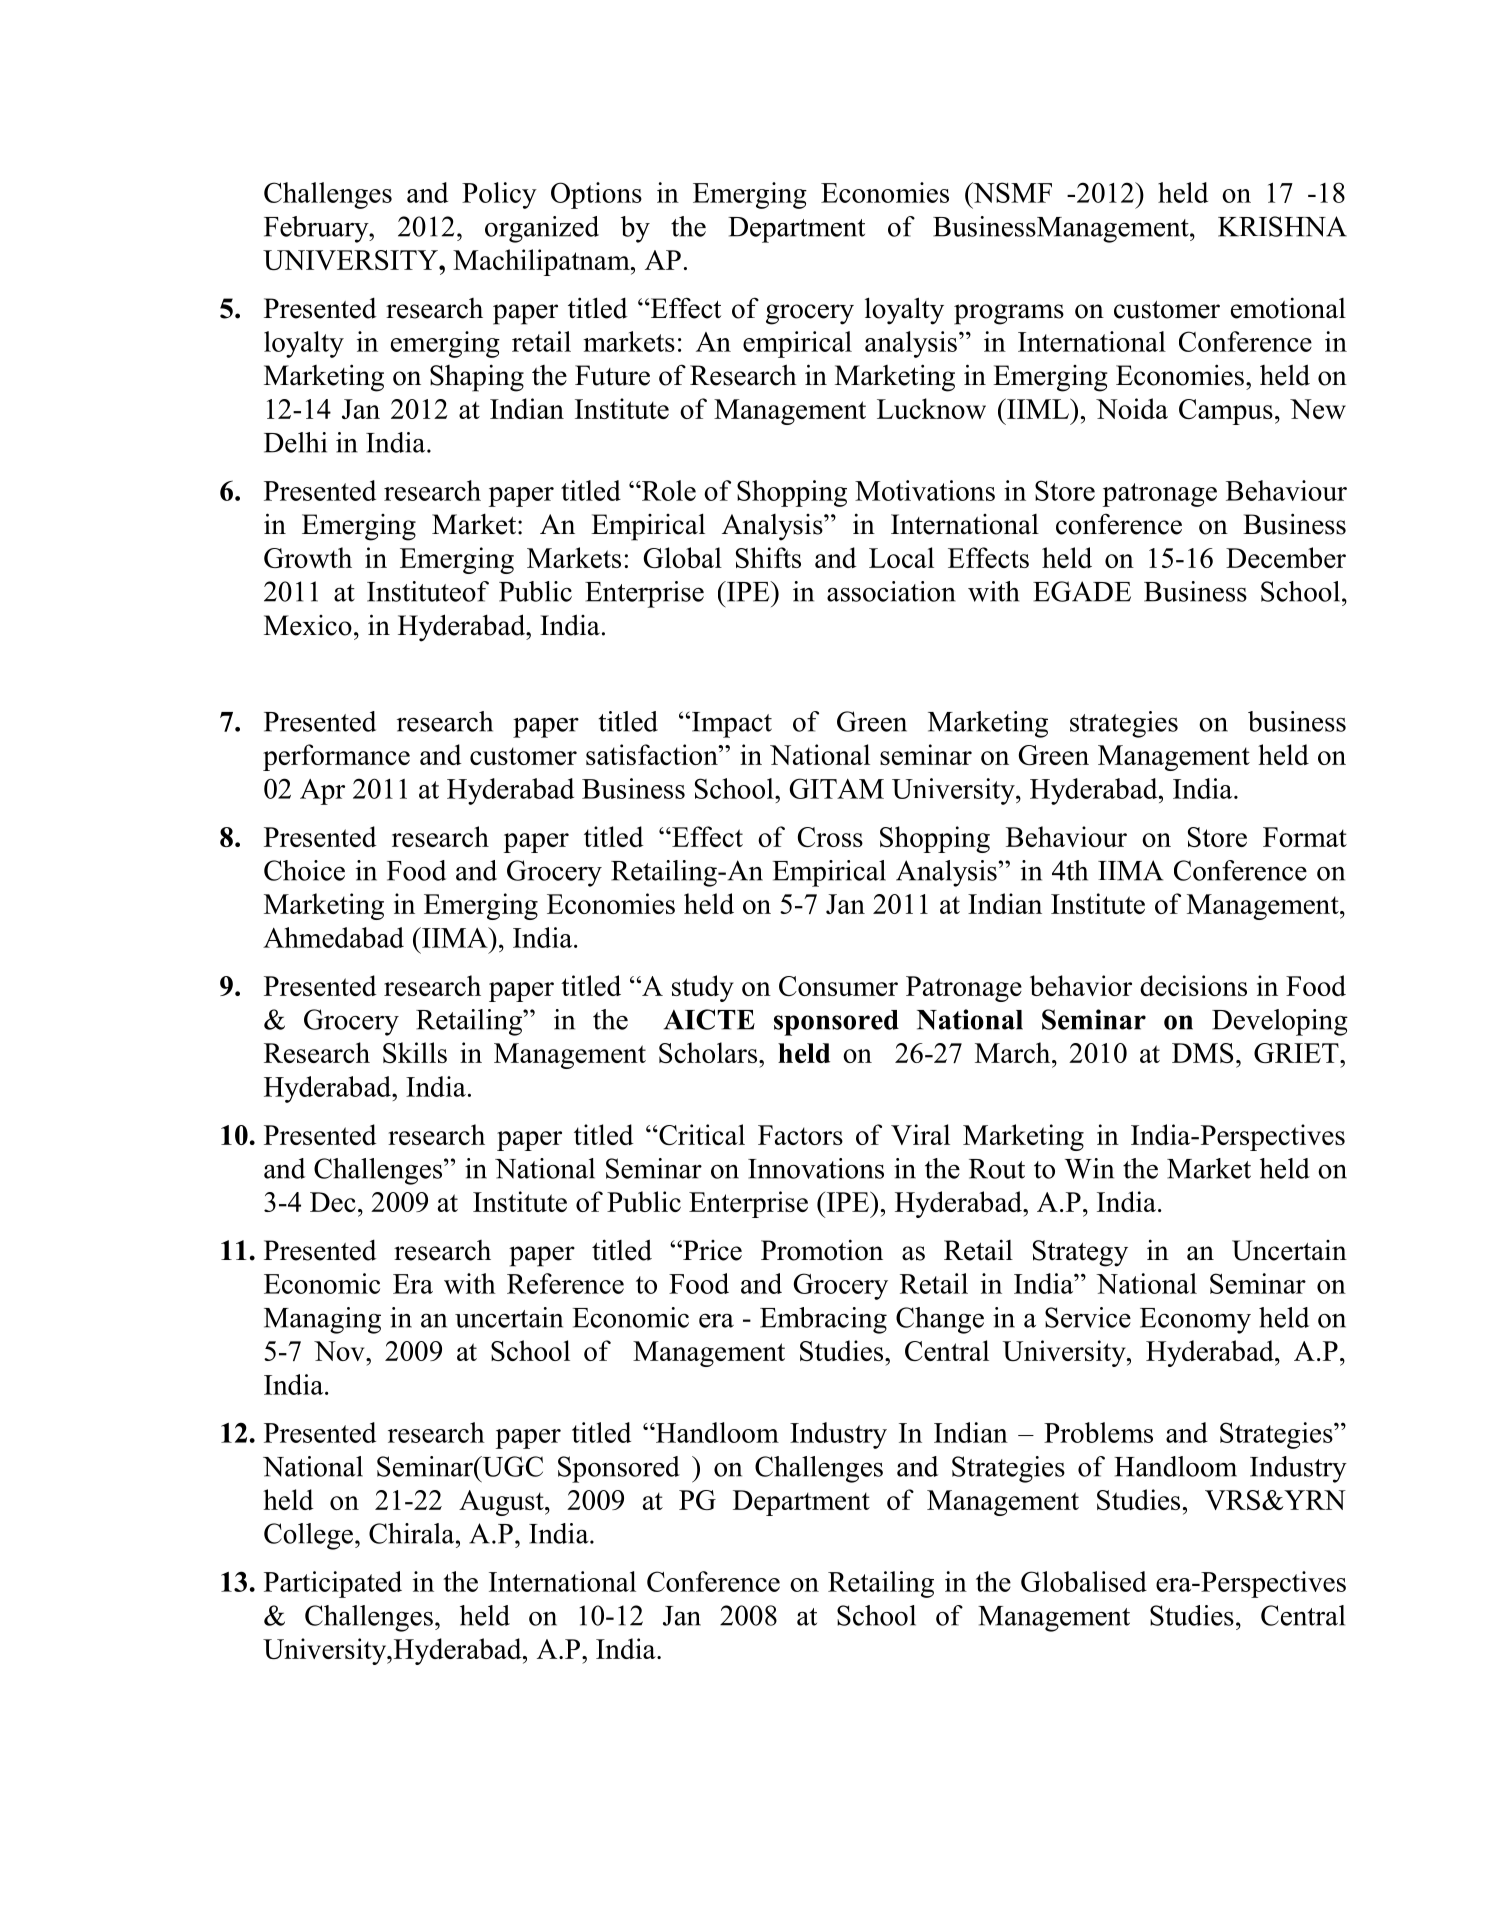 This document has height=1928, width=1490. What do you see at coordinates (596, 195) in the document?
I see `Options` at bounding box center [596, 195].
